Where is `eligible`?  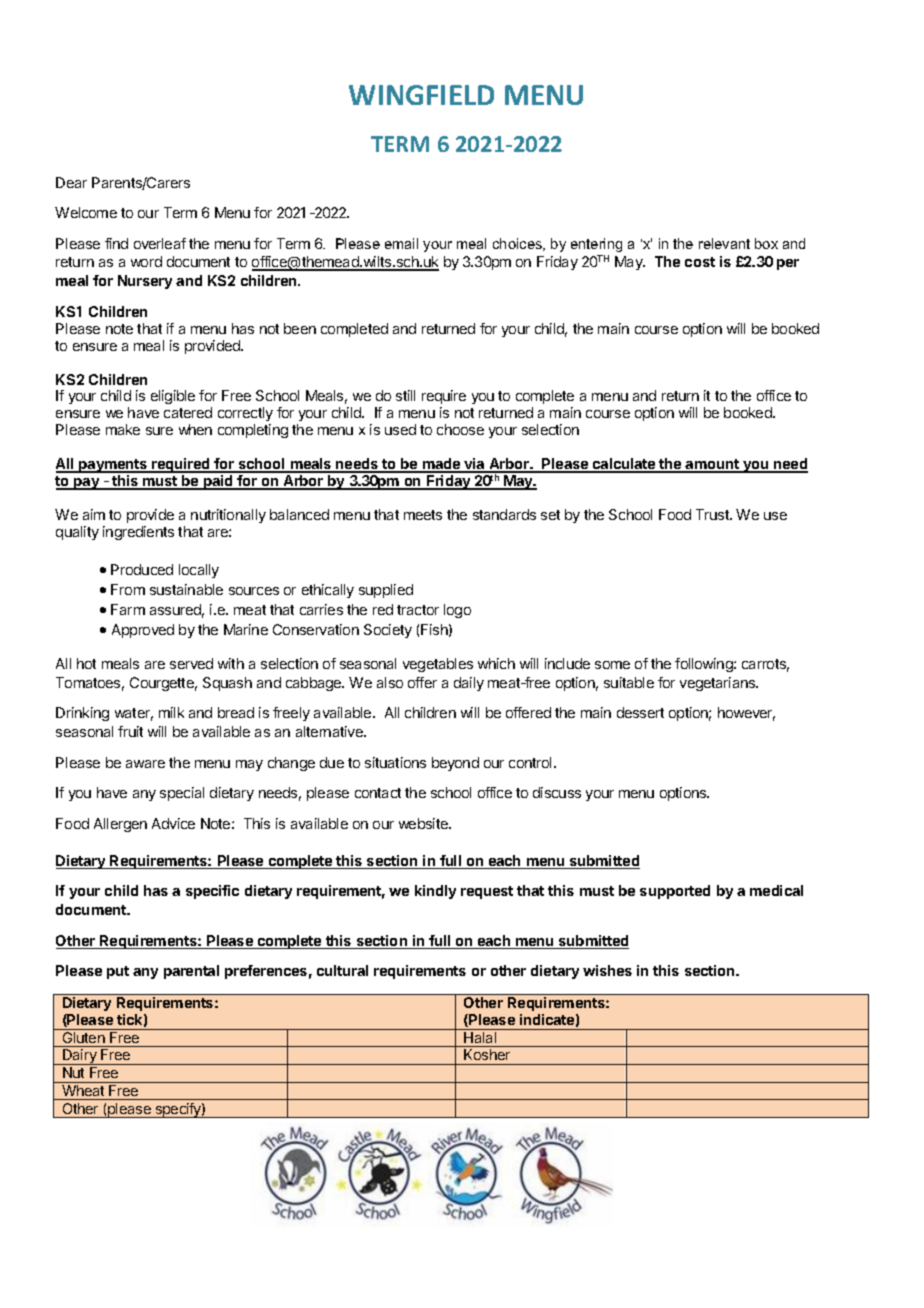 eligible is located at coordinates (173, 397).
